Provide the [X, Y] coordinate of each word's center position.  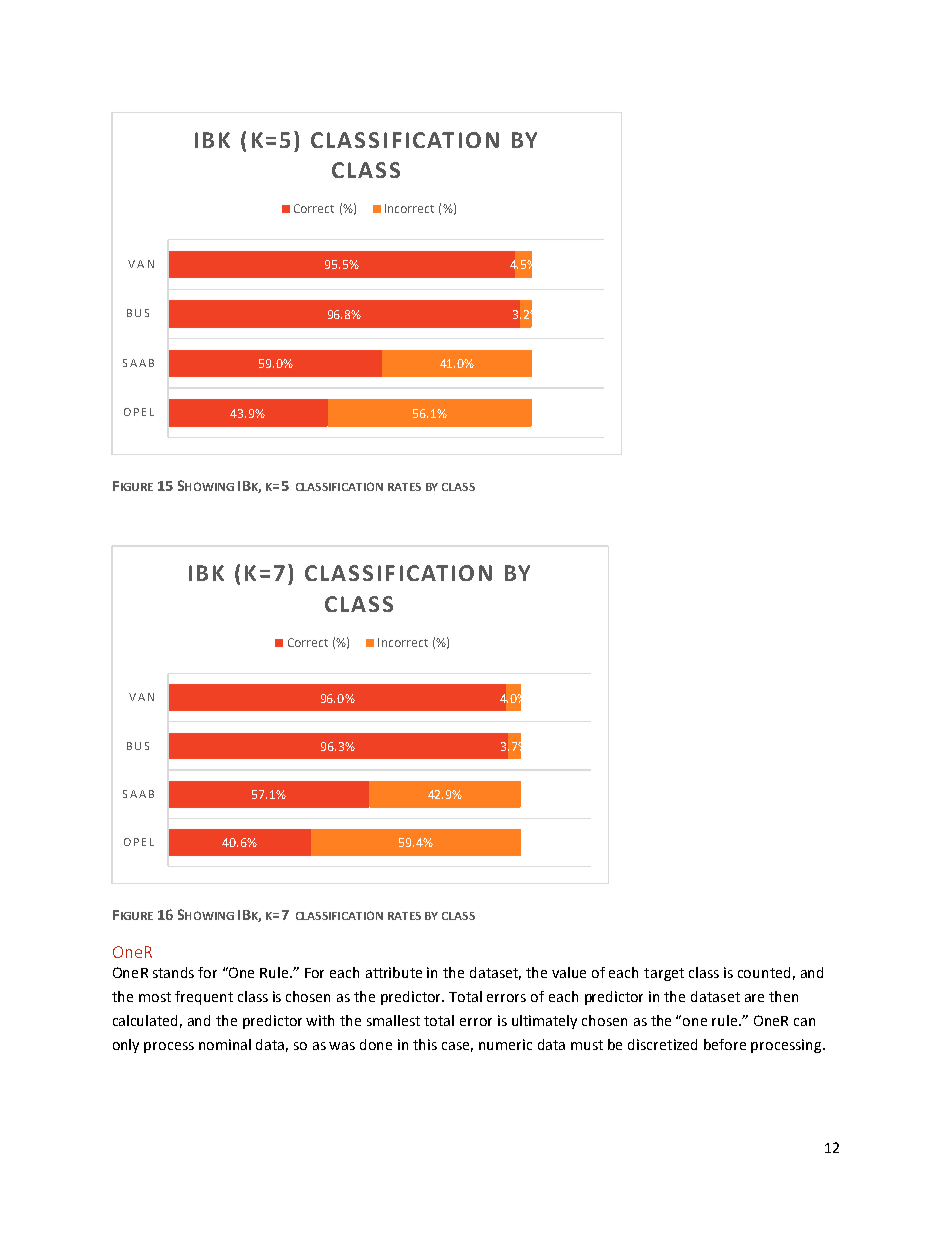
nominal [225, 1044]
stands [173, 972]
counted [764, 972]
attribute [394, 972]
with [320, 1020]
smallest [393, 1020]
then [783, 996]
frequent [204, 998]
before [725, 1044]
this [425, 1044]
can [804, 1022]
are [754, 998]
